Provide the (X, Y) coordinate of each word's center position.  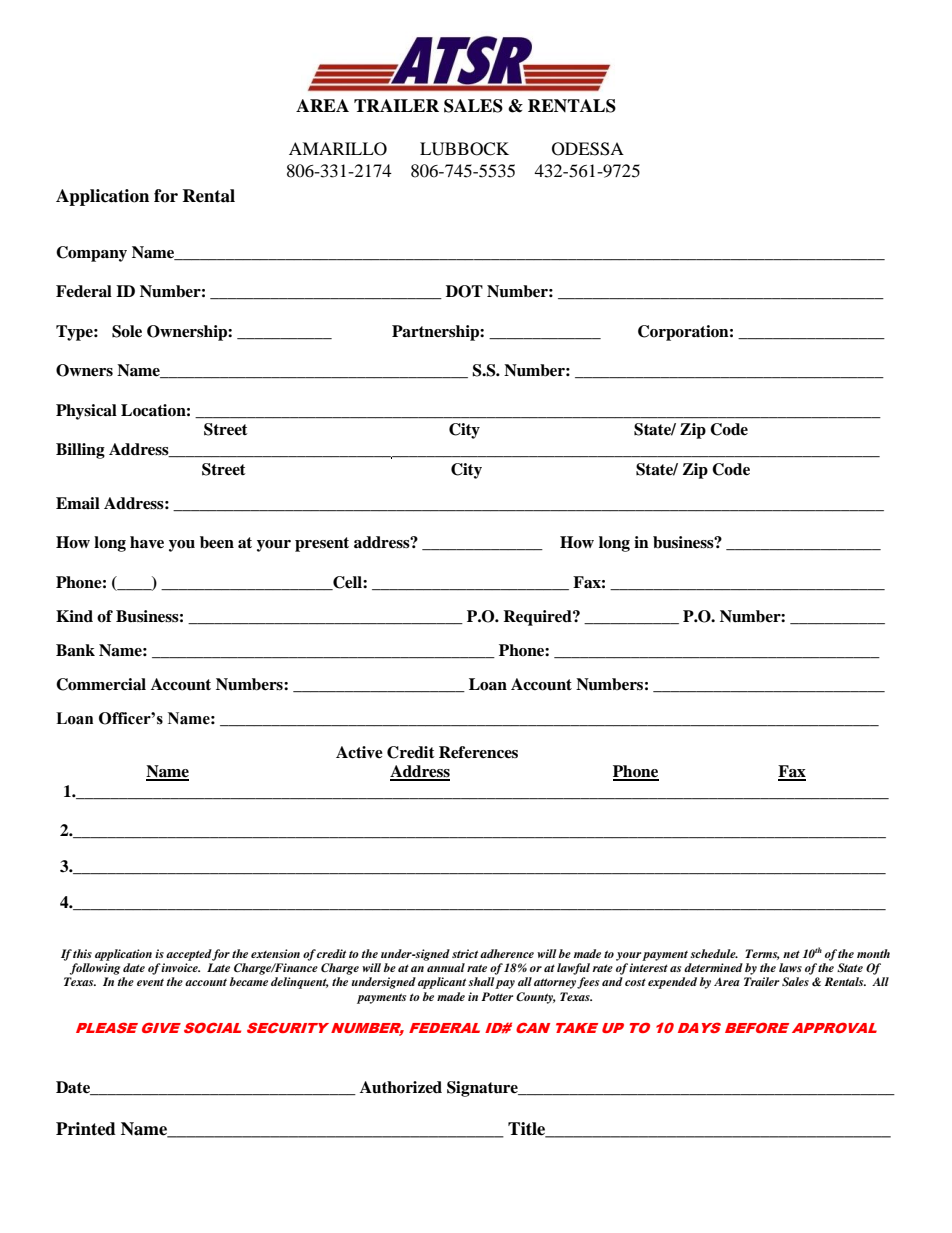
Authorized (401, 1087)
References (478, 752)
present (322, 544)
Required (538, 618)
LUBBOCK (464, 149)
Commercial (101, 684)
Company (91, 254)
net (791, 954)
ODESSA (588, 149)
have (147, 542)
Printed (86, 1129)
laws (790, 967)
